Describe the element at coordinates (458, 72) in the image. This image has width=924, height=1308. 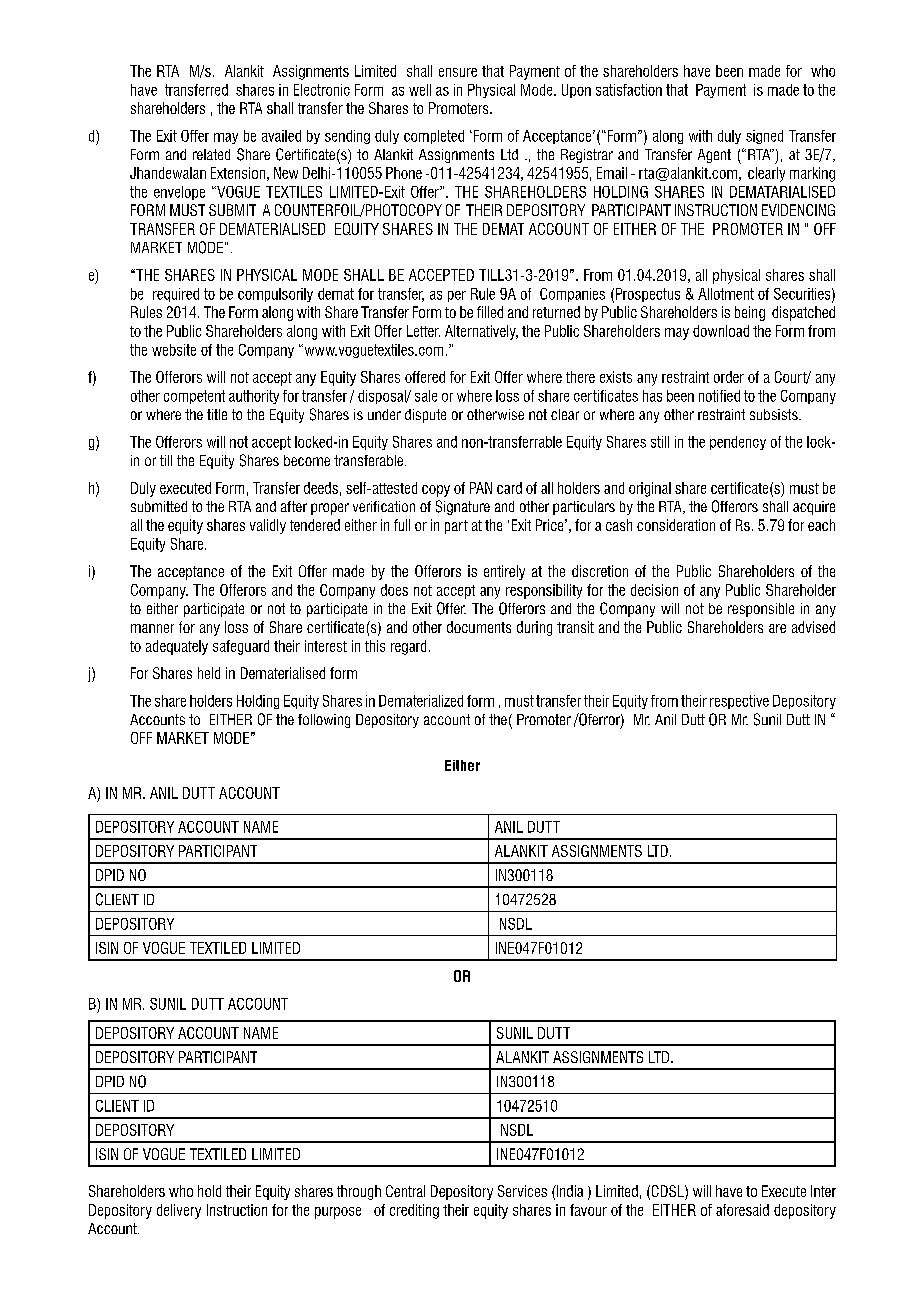
I see `ensure` at that location.
